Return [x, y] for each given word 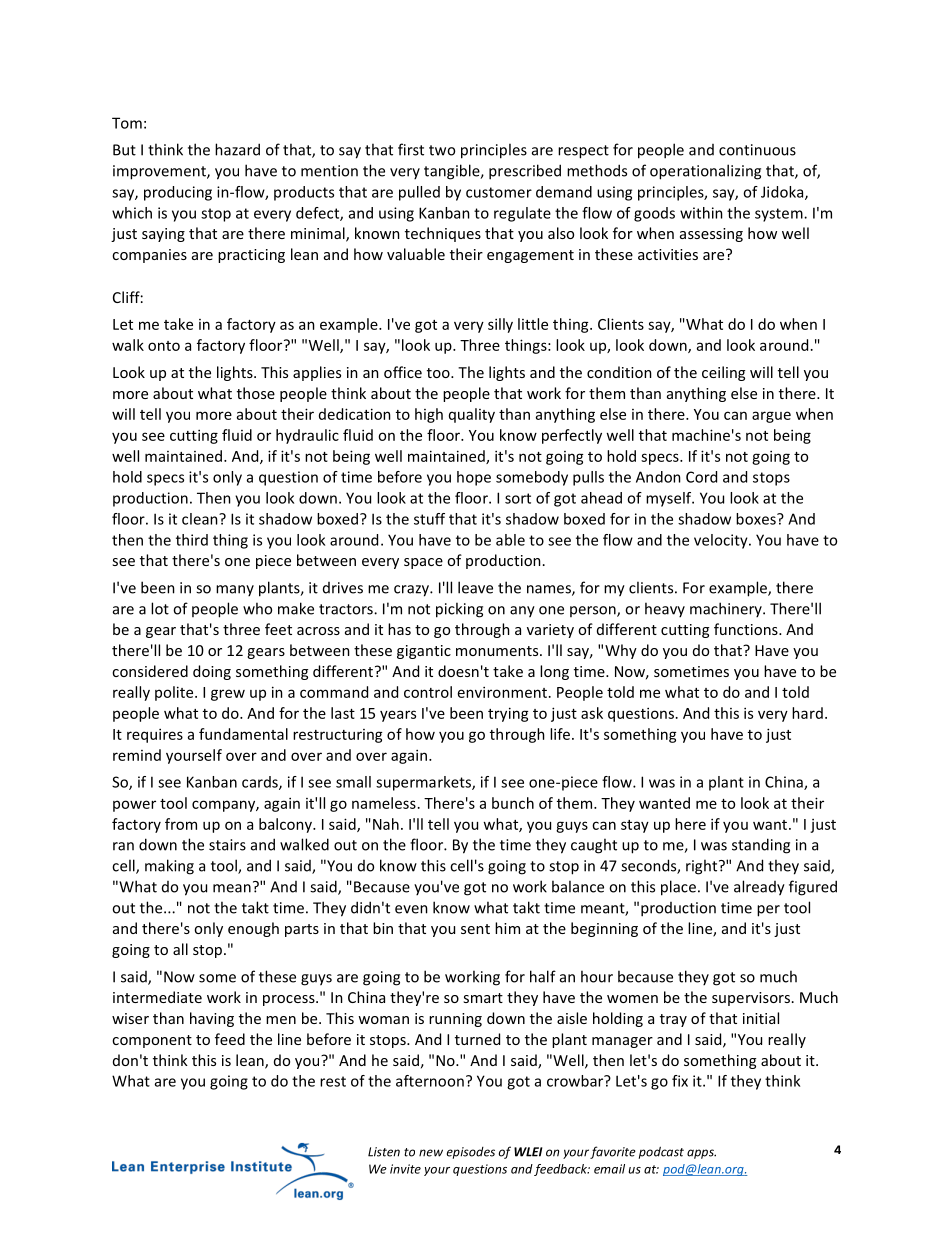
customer [499, 192]
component [152, 1041]
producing [178, 193]
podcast [661, 1152]
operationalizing [705, 172]
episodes [471, 1153]
